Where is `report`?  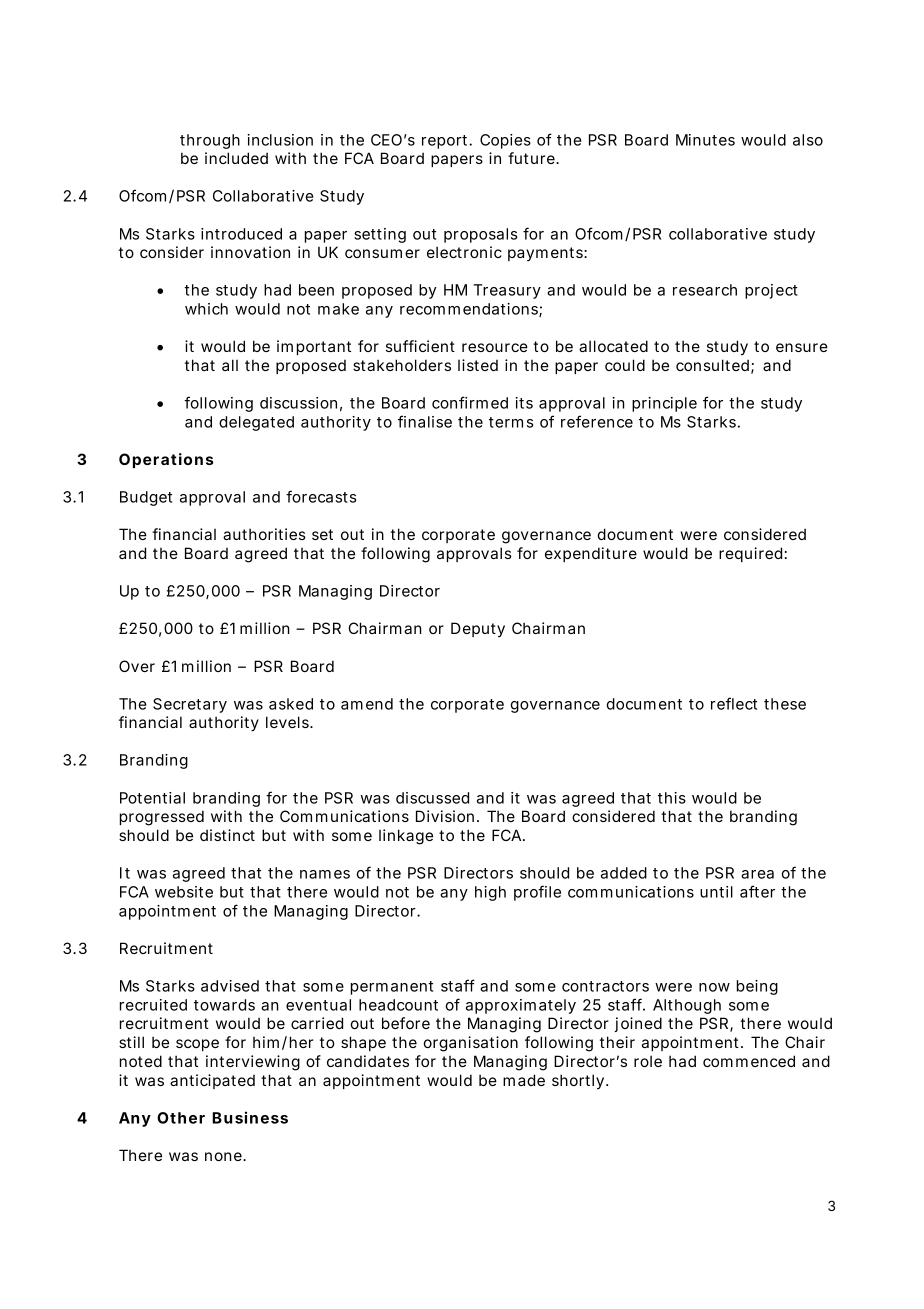
report is located at coordinates (446, 142).
